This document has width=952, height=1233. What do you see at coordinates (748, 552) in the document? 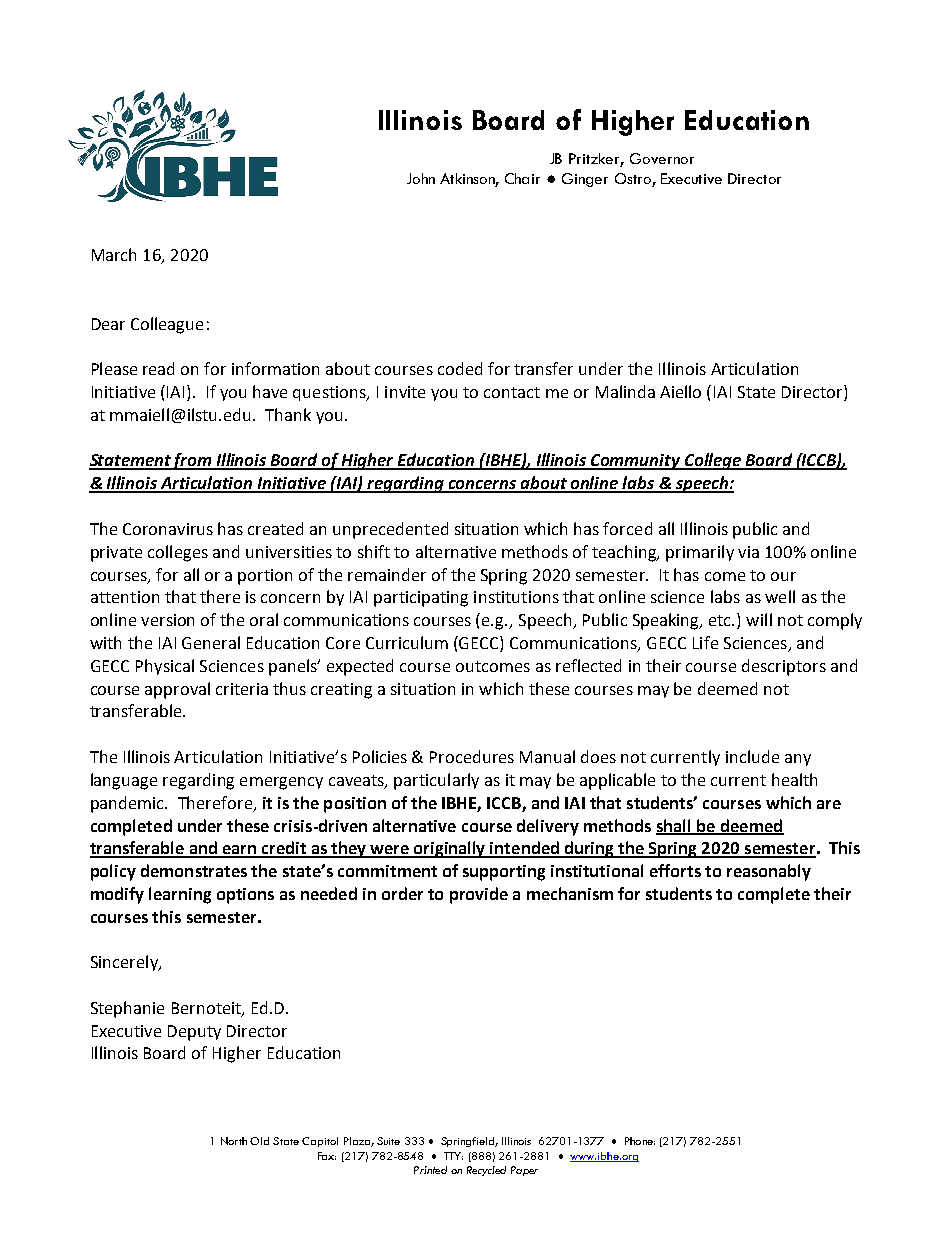
I see `via` at bounding box center [748, 552].
